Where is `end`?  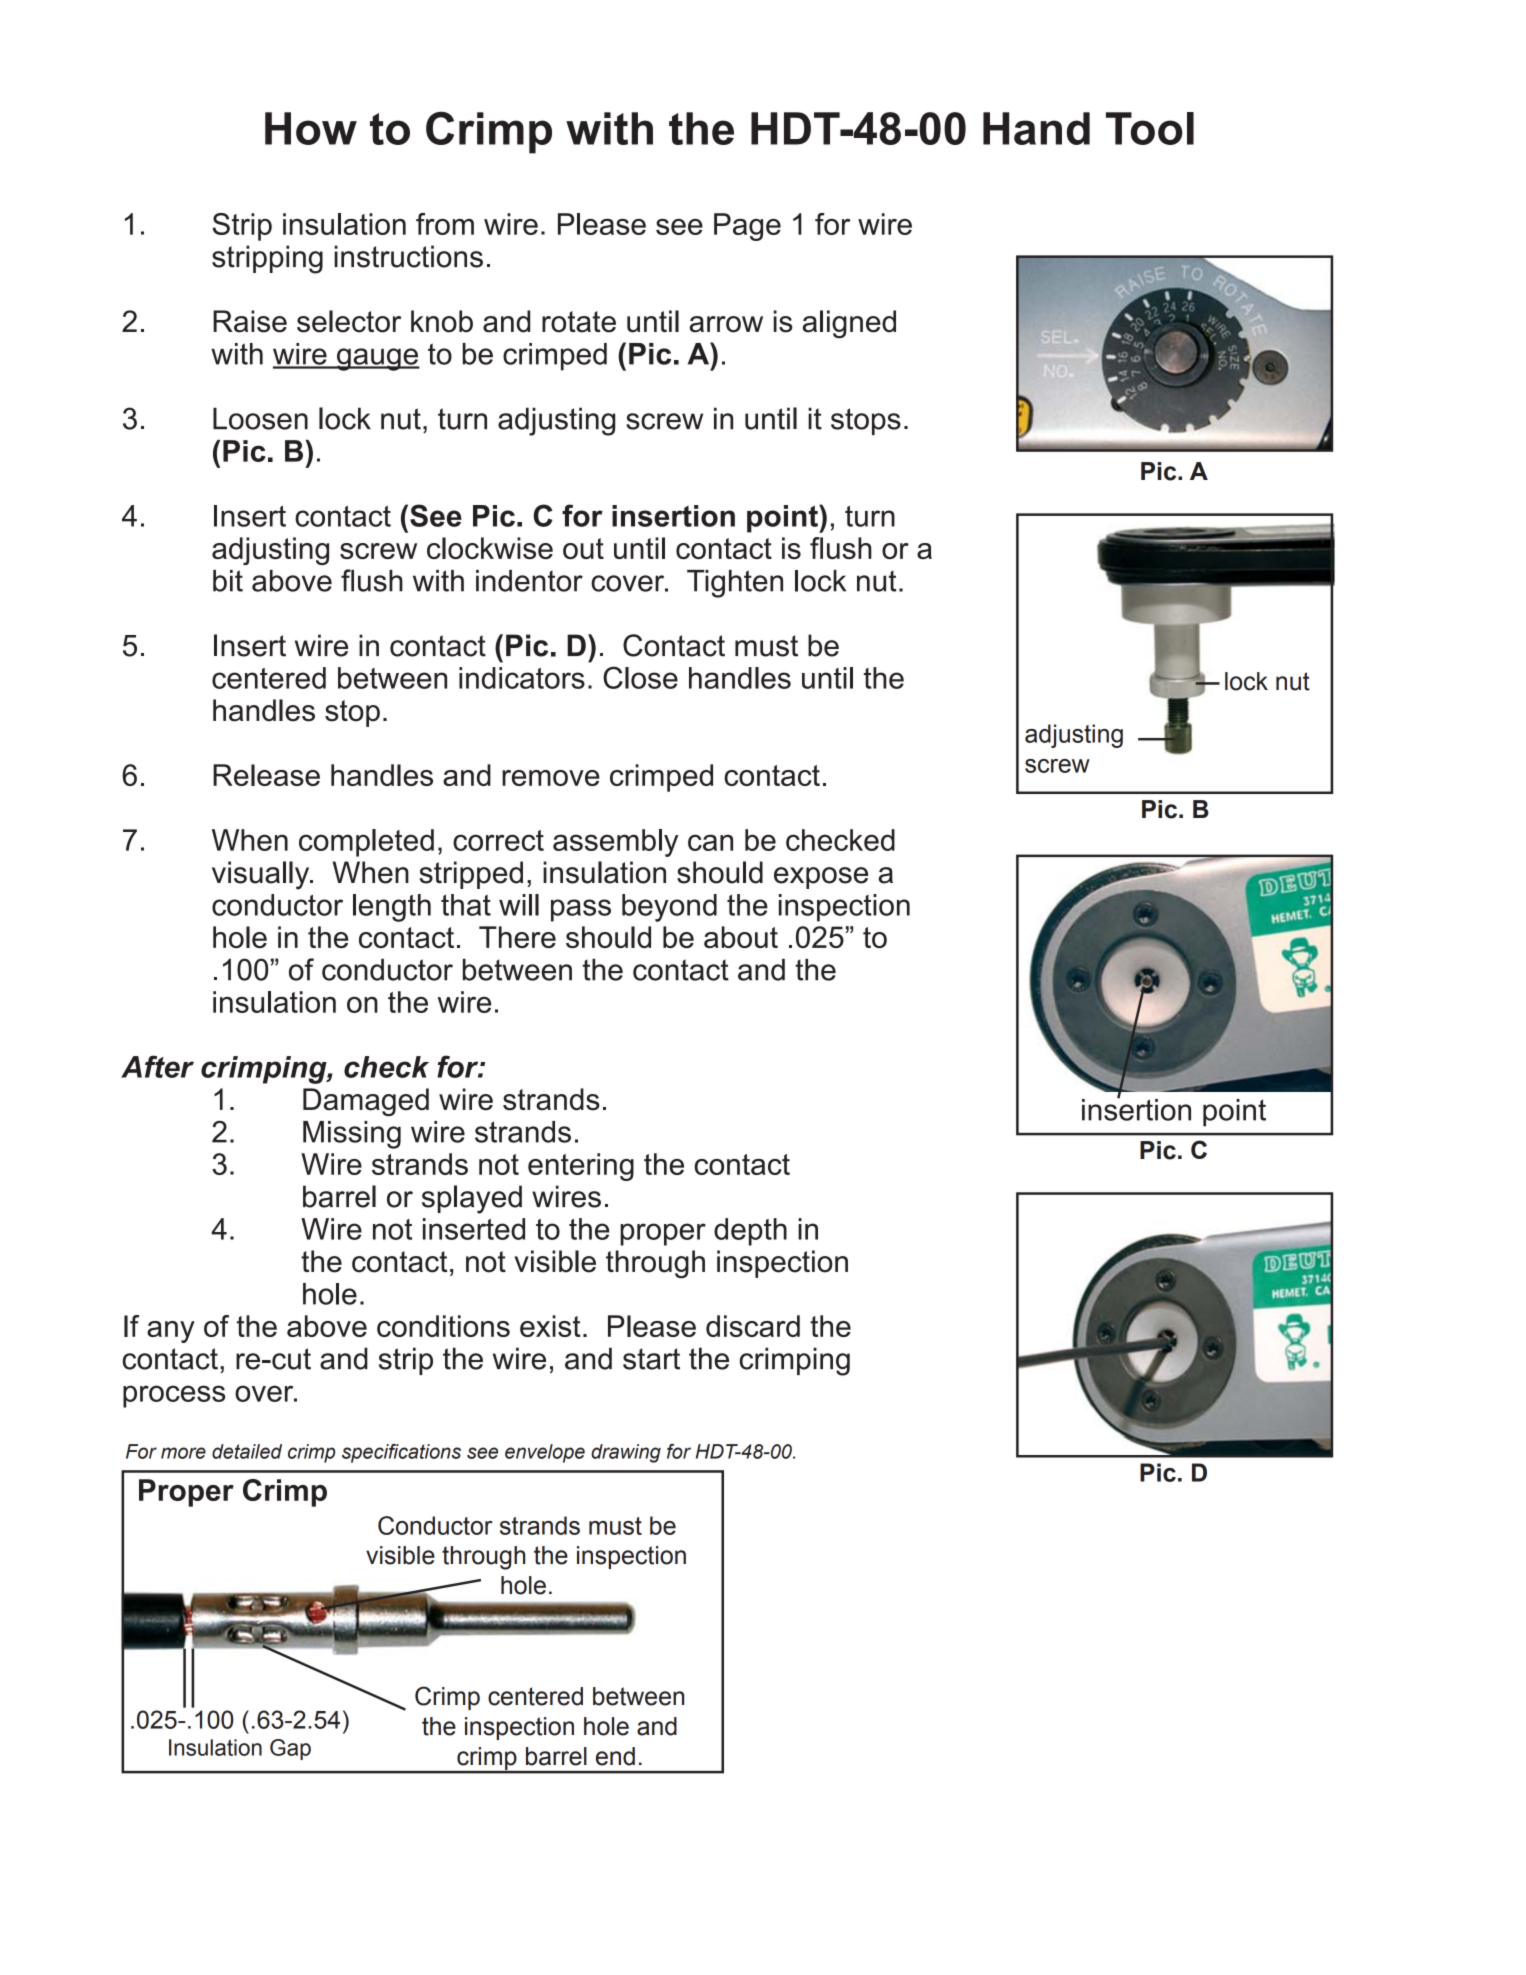
end is located at coordinates (615, 1756).
